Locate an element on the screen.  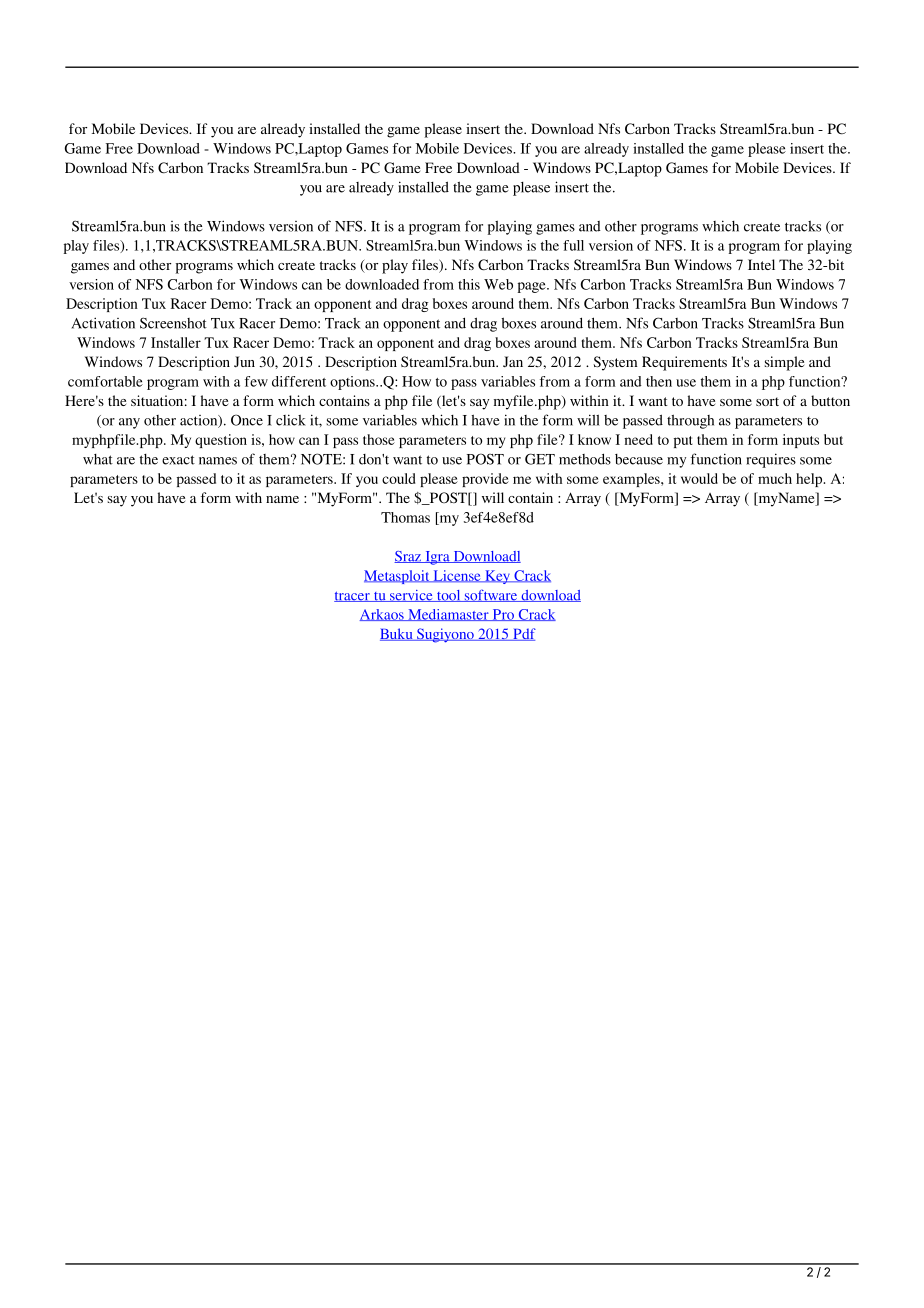
question is located at coordinates (221, 441).
